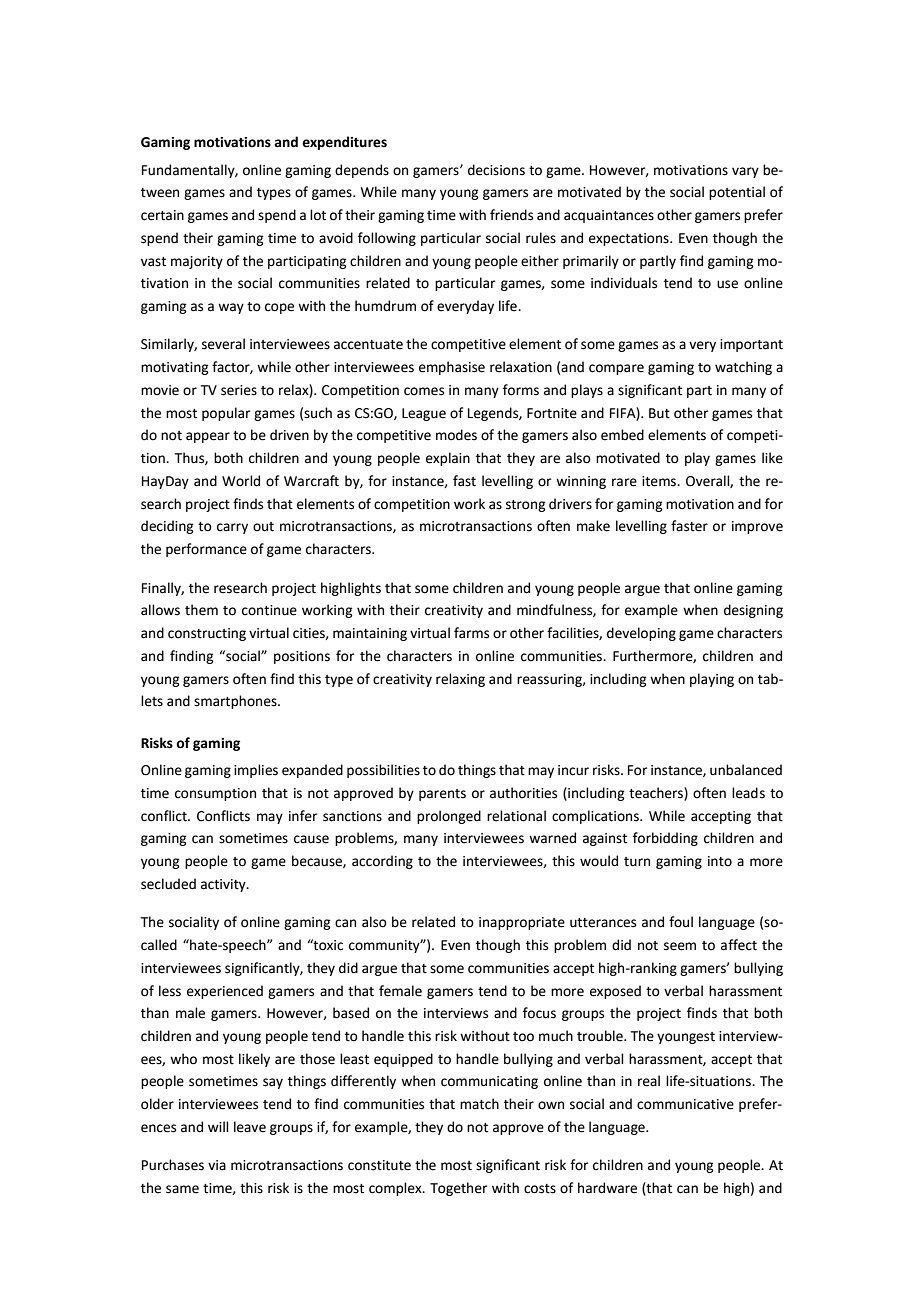  Describe the element at coordinates (496, 170) in the image. I see `decisions` at that location.
